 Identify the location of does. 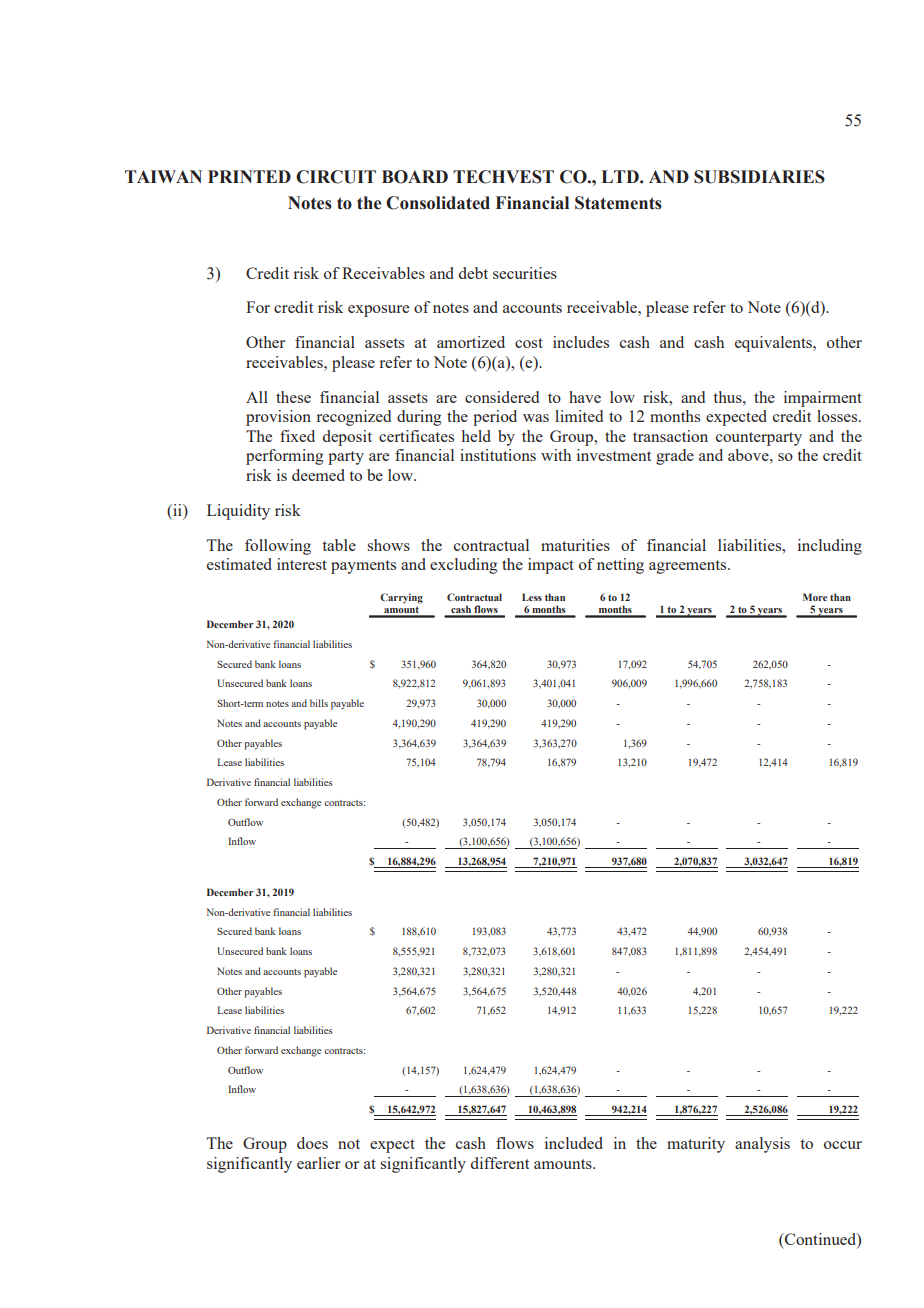
(312, 1143).
